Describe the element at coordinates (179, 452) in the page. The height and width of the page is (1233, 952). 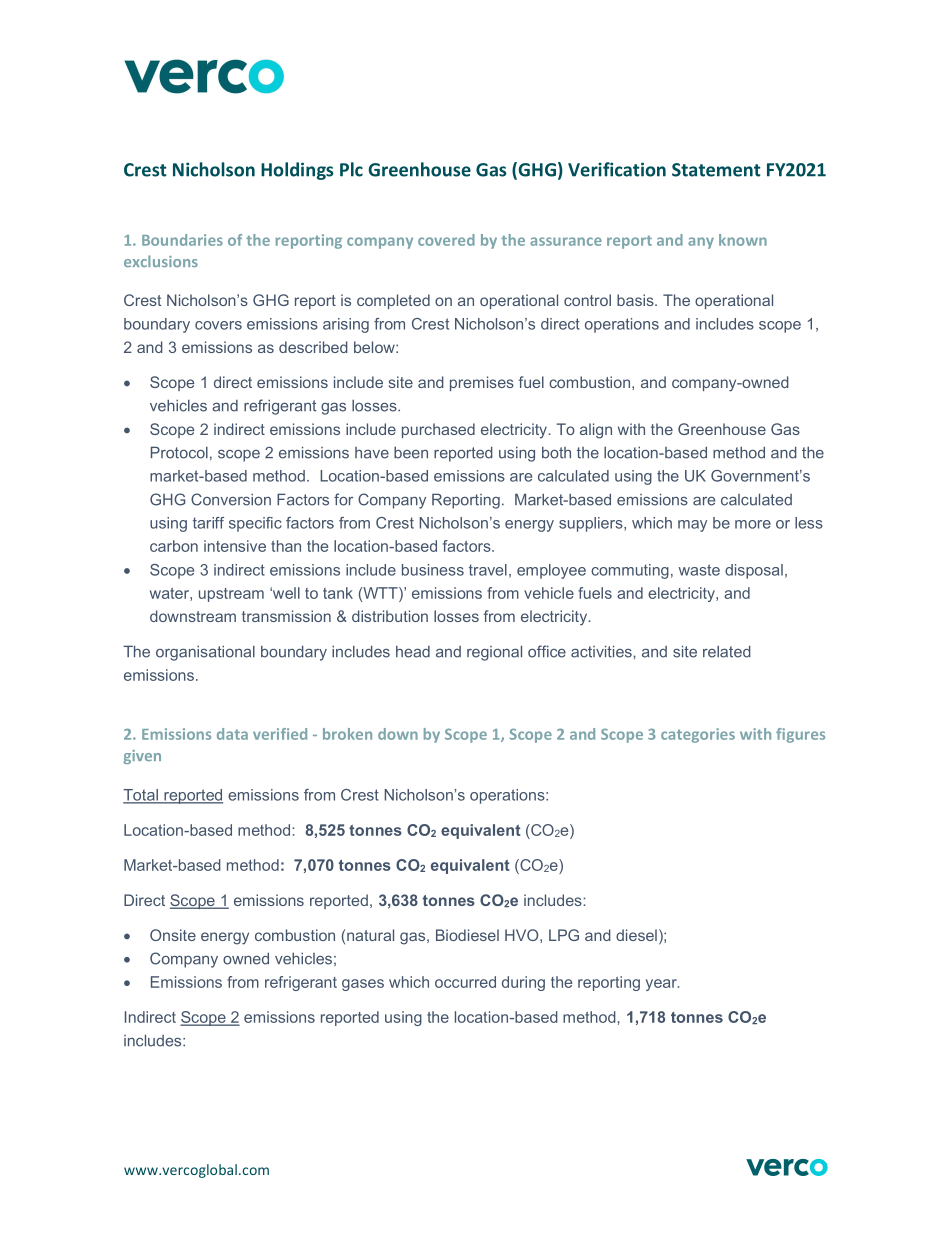
I see `Protocol` at that location.
